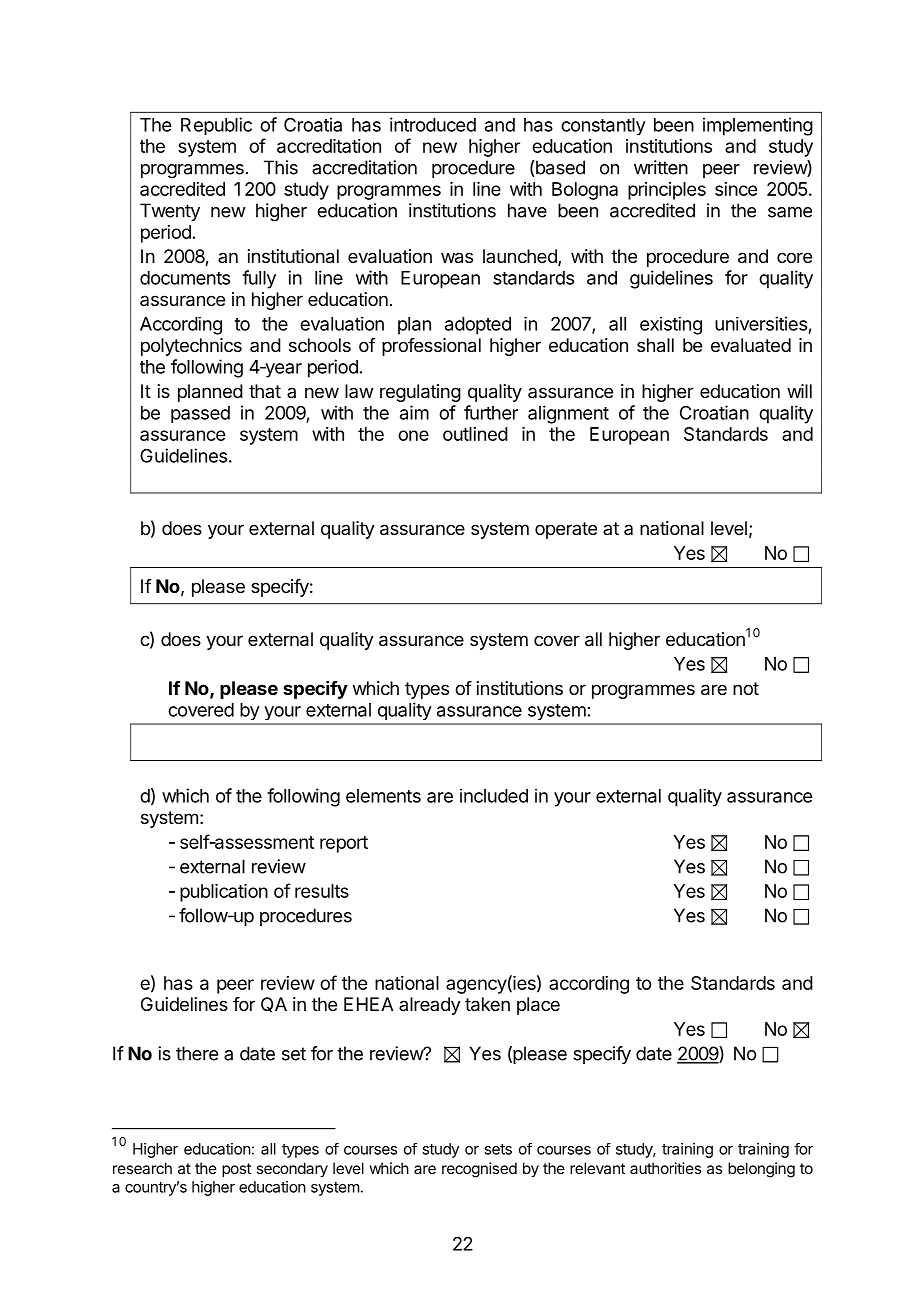 The width and height of the image is (924, 1308). Describe the element at coordinates (236, 1170) in the image. I see `post` at that location.
